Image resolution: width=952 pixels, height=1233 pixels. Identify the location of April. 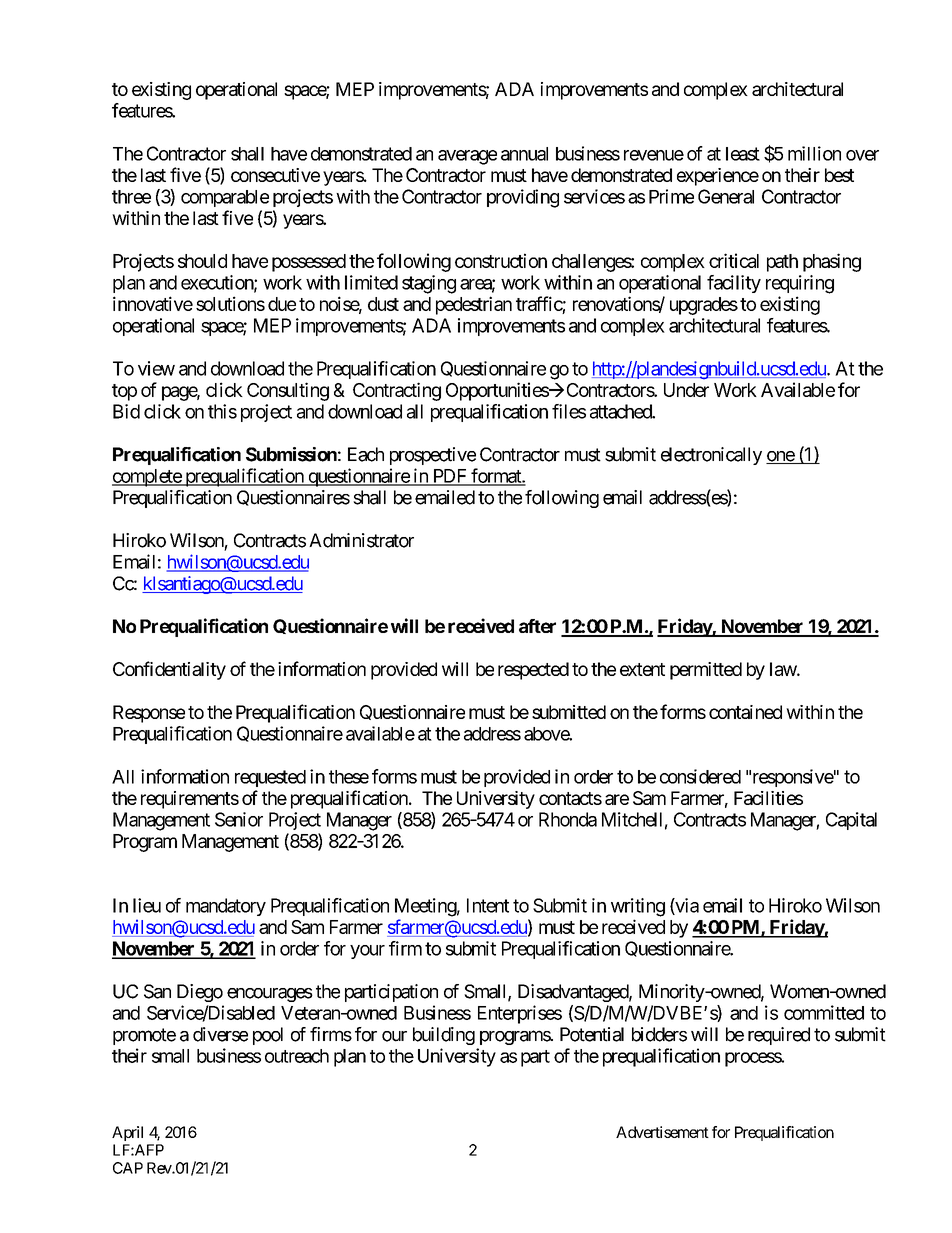
(127, 1133).
